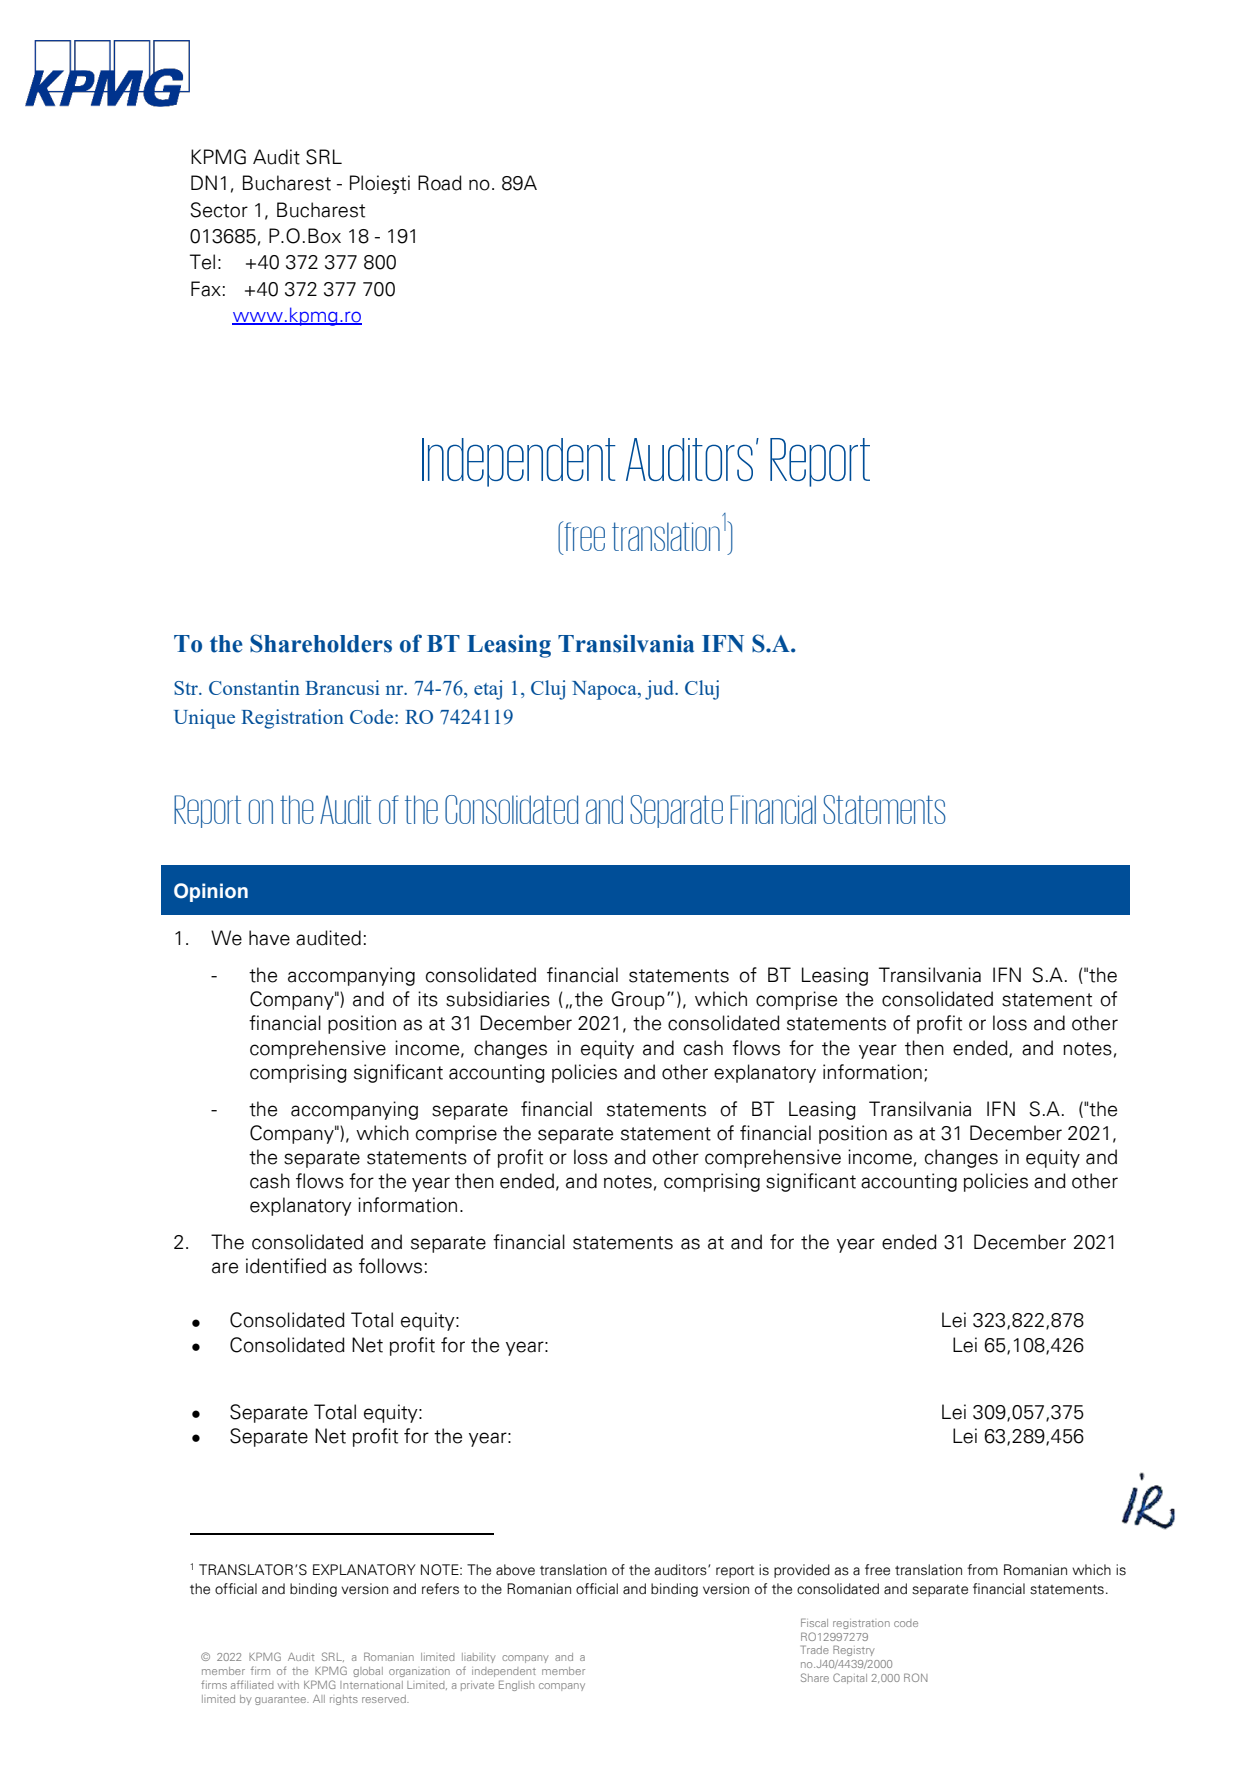 The width and height of the screenshot is (1256, 1777). I want to click on subsidiaries, so click(498, 999).
